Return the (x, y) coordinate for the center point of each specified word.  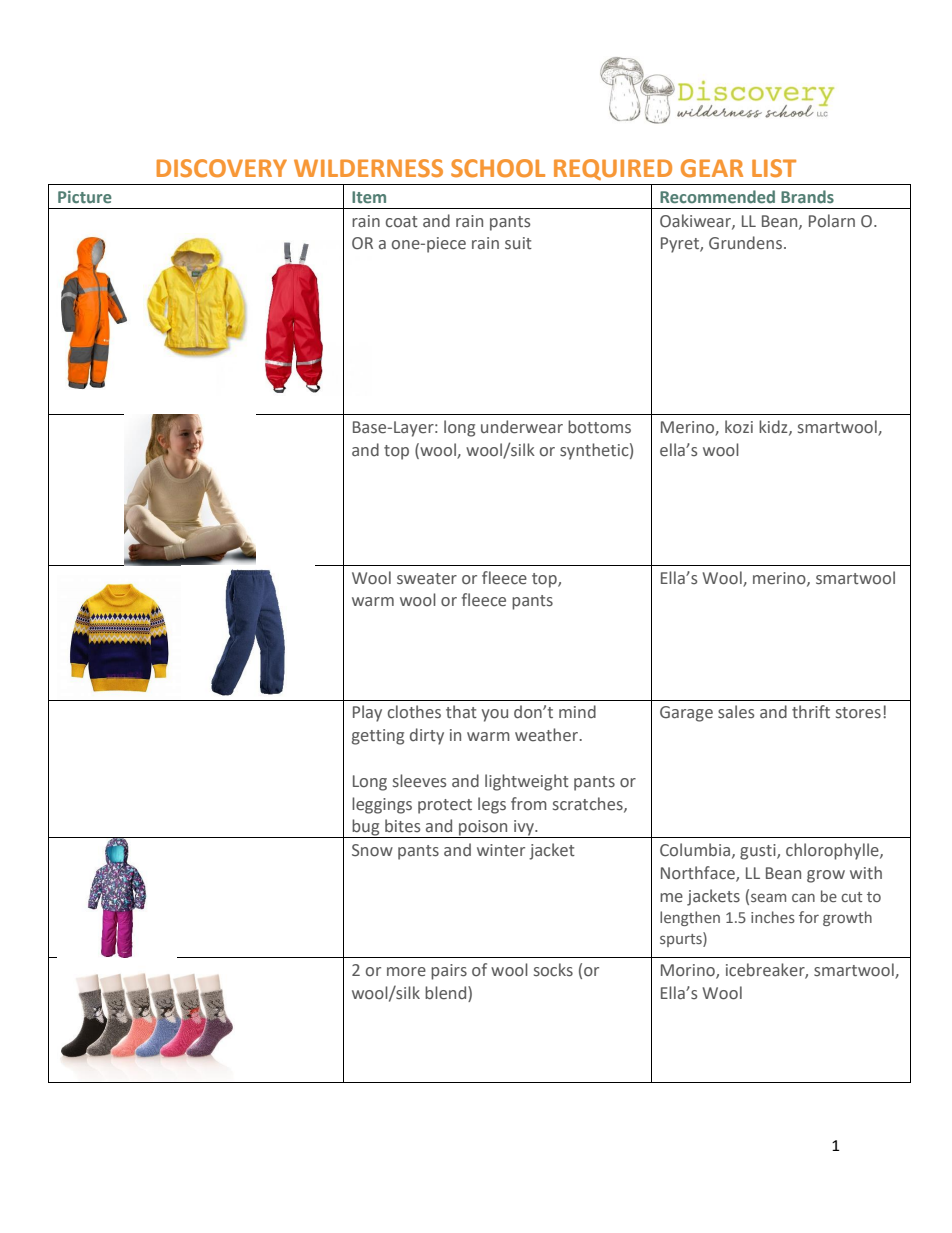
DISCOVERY (222, 168)
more (406, 971)
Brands (807, 196)
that (461, 712)
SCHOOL (498, 168)
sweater (427, 579)
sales (736, 712)
